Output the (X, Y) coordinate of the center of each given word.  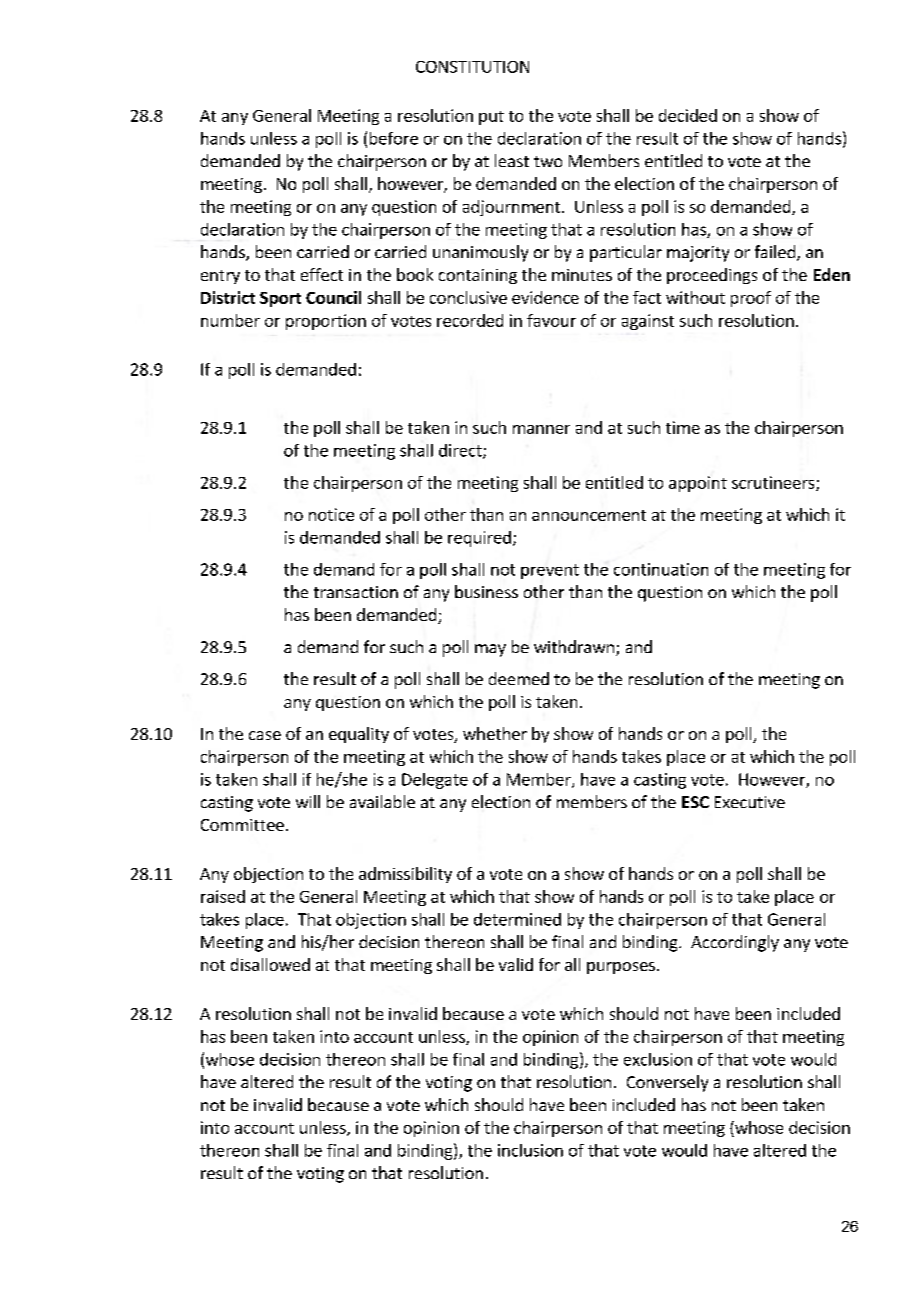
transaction (356, 592)
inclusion (530, 1150)
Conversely (667, 1083)
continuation (661, 569)
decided (688, 115)
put (491, 118)
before (394, 138)
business (486, 591)
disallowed (270, 964)
